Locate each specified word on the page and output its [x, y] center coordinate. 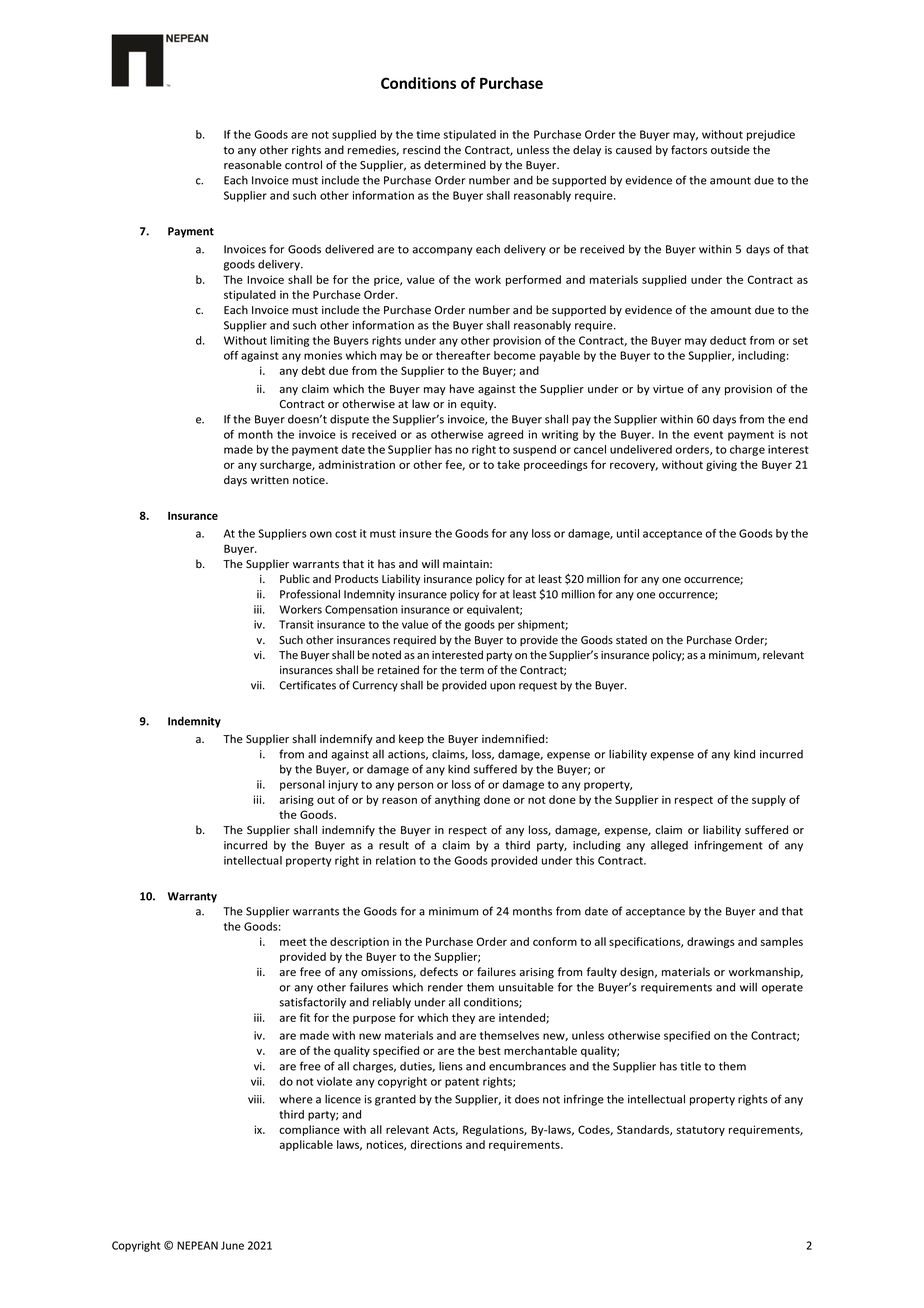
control [303, 165]
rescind [421, 150]
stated [631, 639]
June [232, 1245]
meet [293, 942]
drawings [711, 942]
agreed [505, 435]
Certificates [307, 685]
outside [730, 149]
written [270, 480]
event [708, 435]
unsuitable [526, 987]
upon [502, 687]
